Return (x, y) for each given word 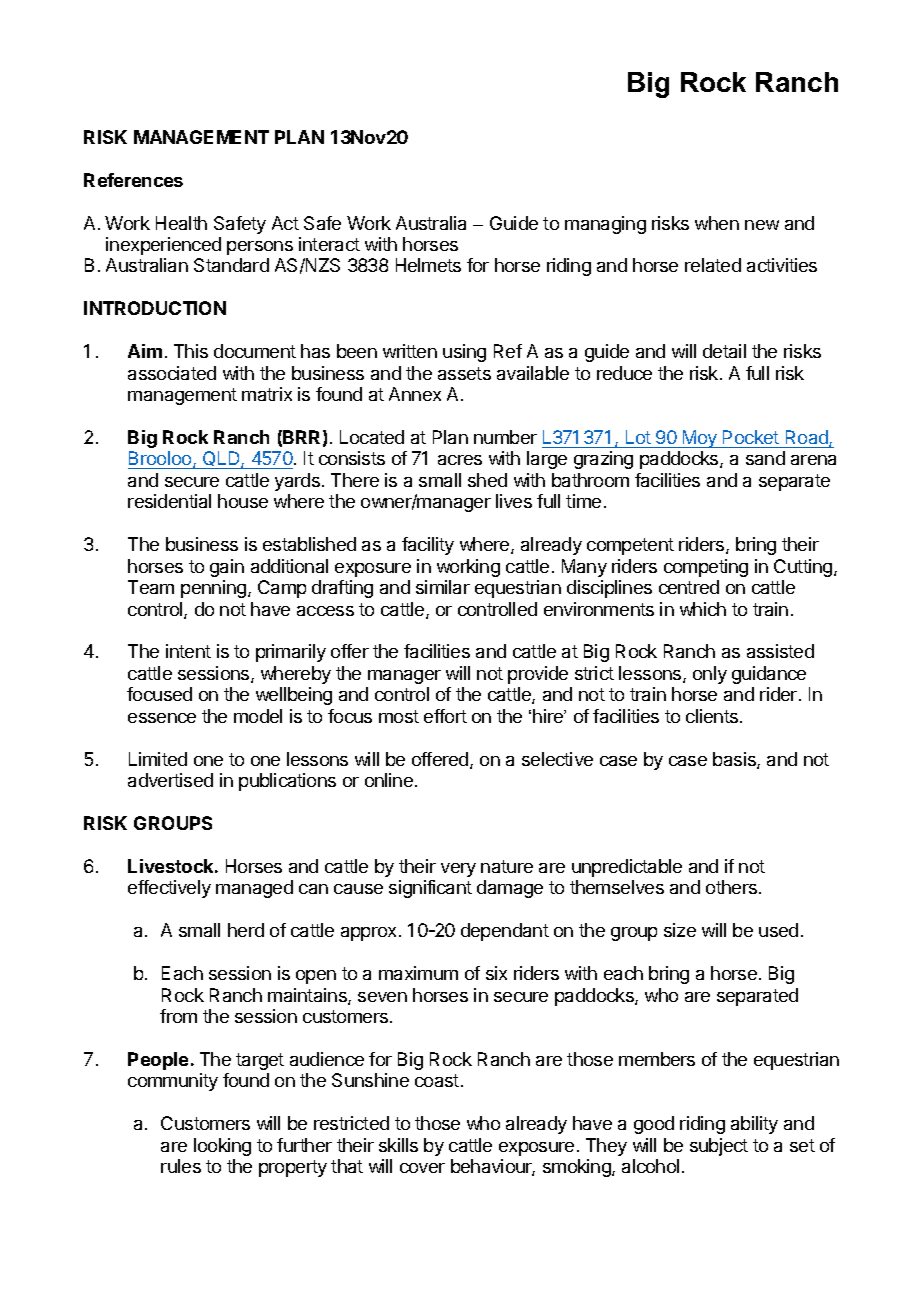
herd (246, 930)
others (731, 887)
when (717, 223)
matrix (267, 394)
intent (188, 651)
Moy (699, 439)
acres (460, 460)
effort (445, 716)
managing (605, 225)
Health (181, 223)
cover (422, 1168)
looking (222, 1147)
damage (510, 889)
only (710, 675)
